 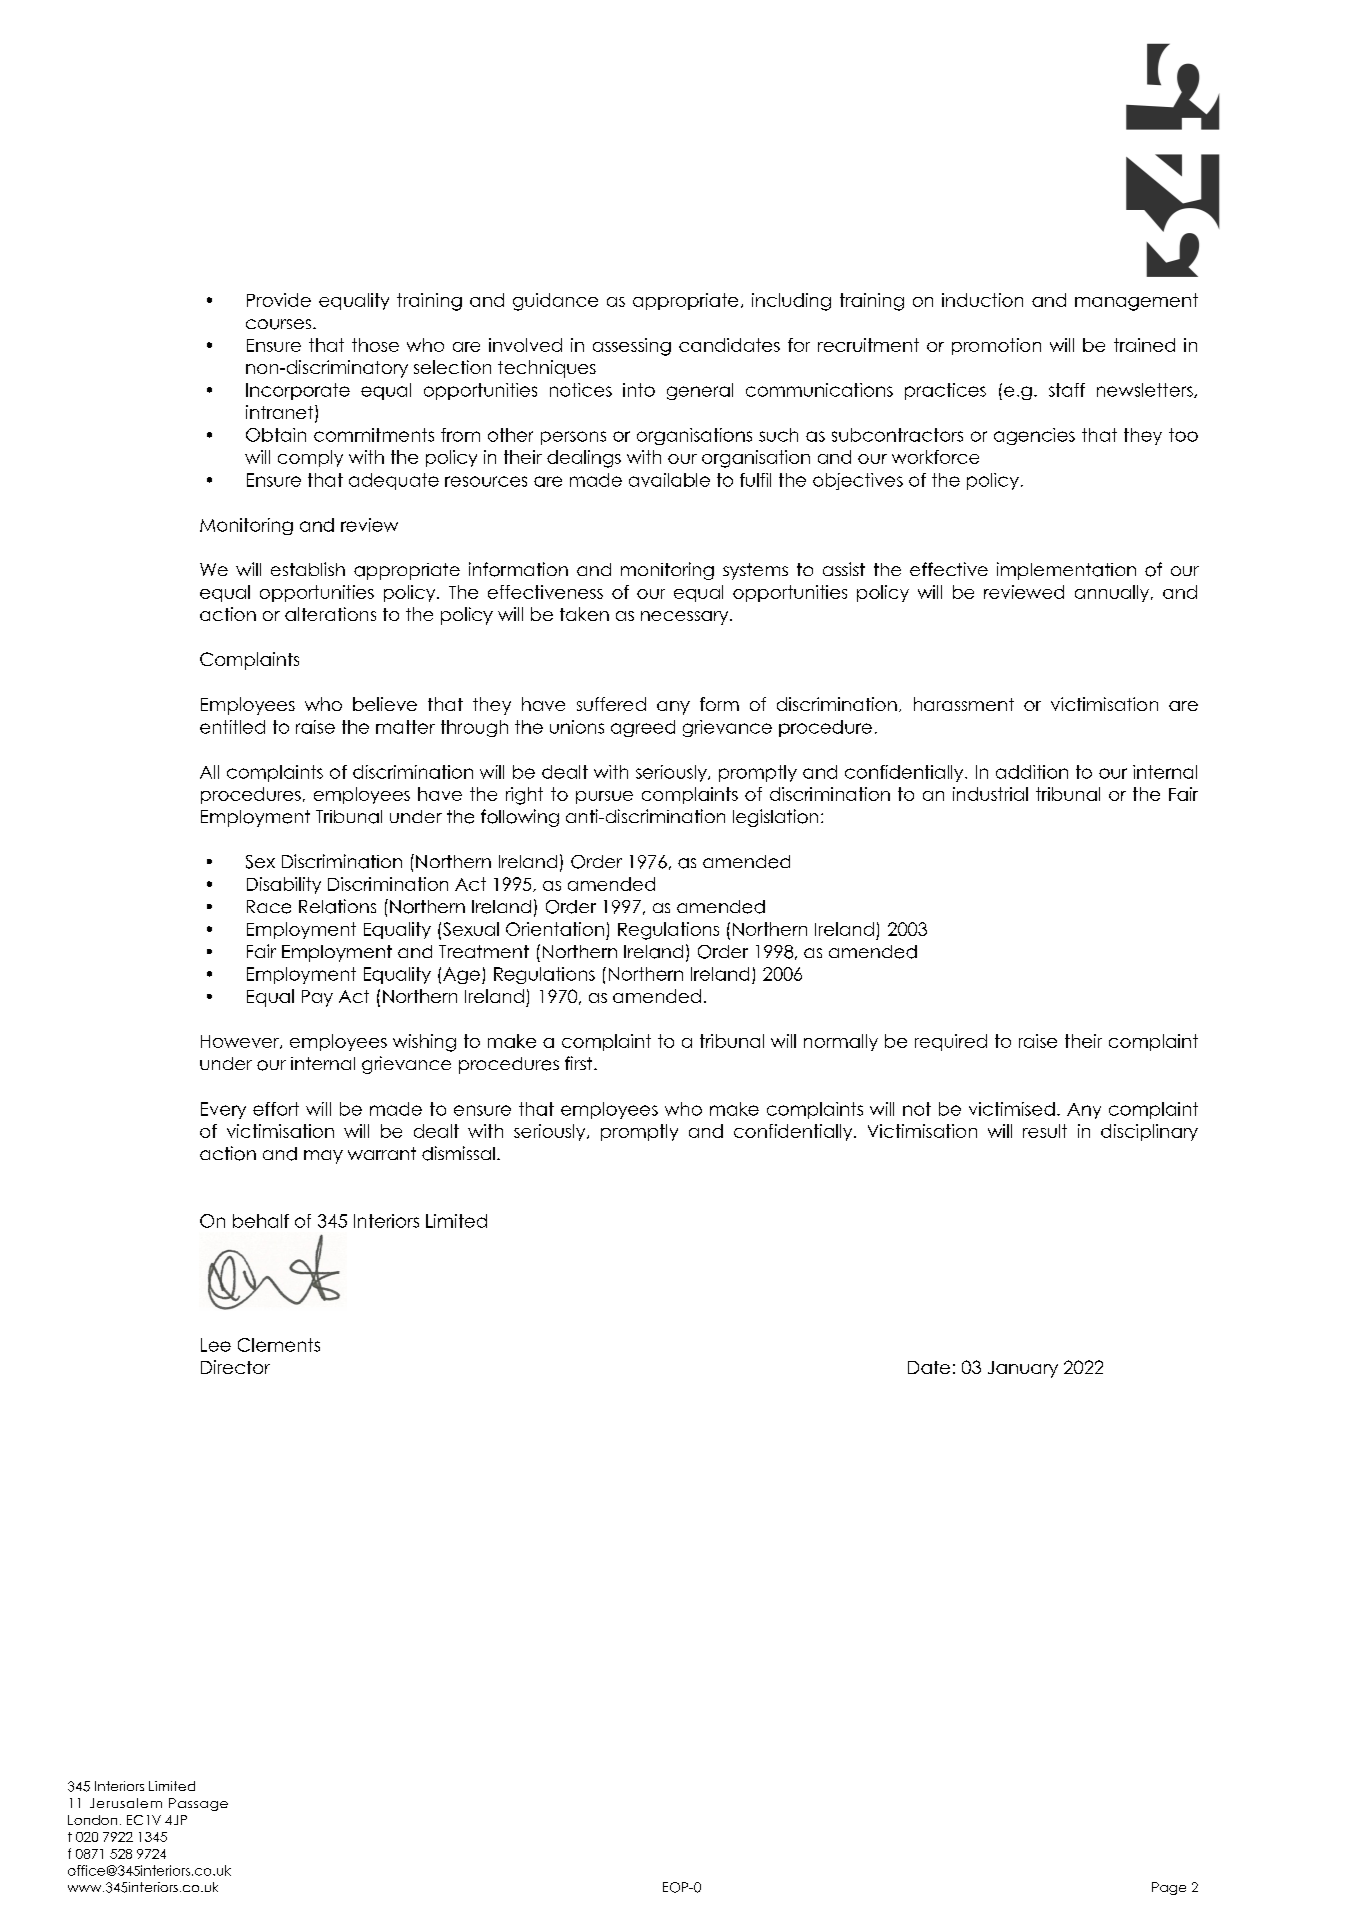 What do you see at coordinates (278, 324) in the image?
I see `courses` at bounding box center [278, 324].
